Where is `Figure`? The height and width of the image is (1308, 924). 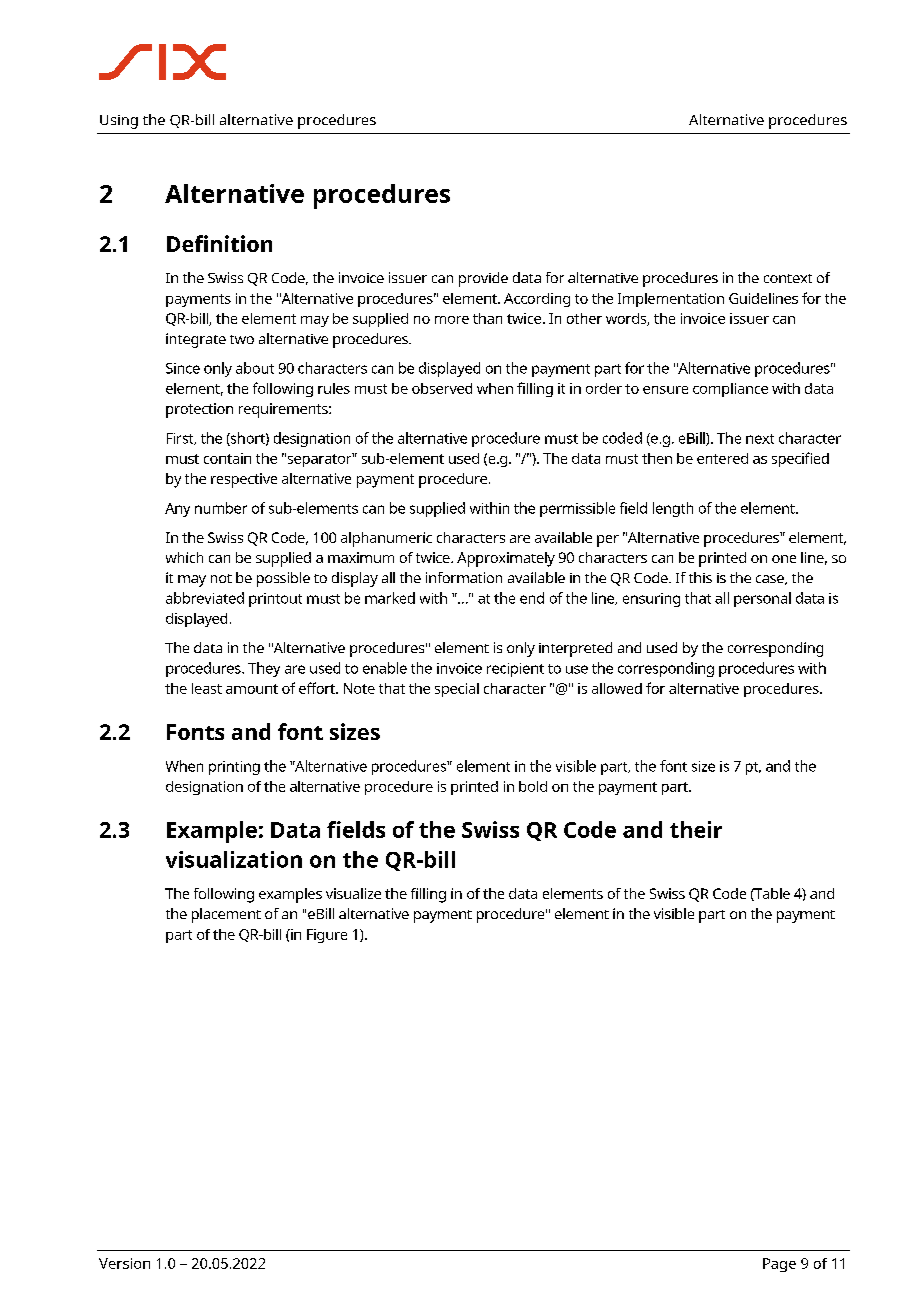 Figure is located at coordinates (327, 936).
